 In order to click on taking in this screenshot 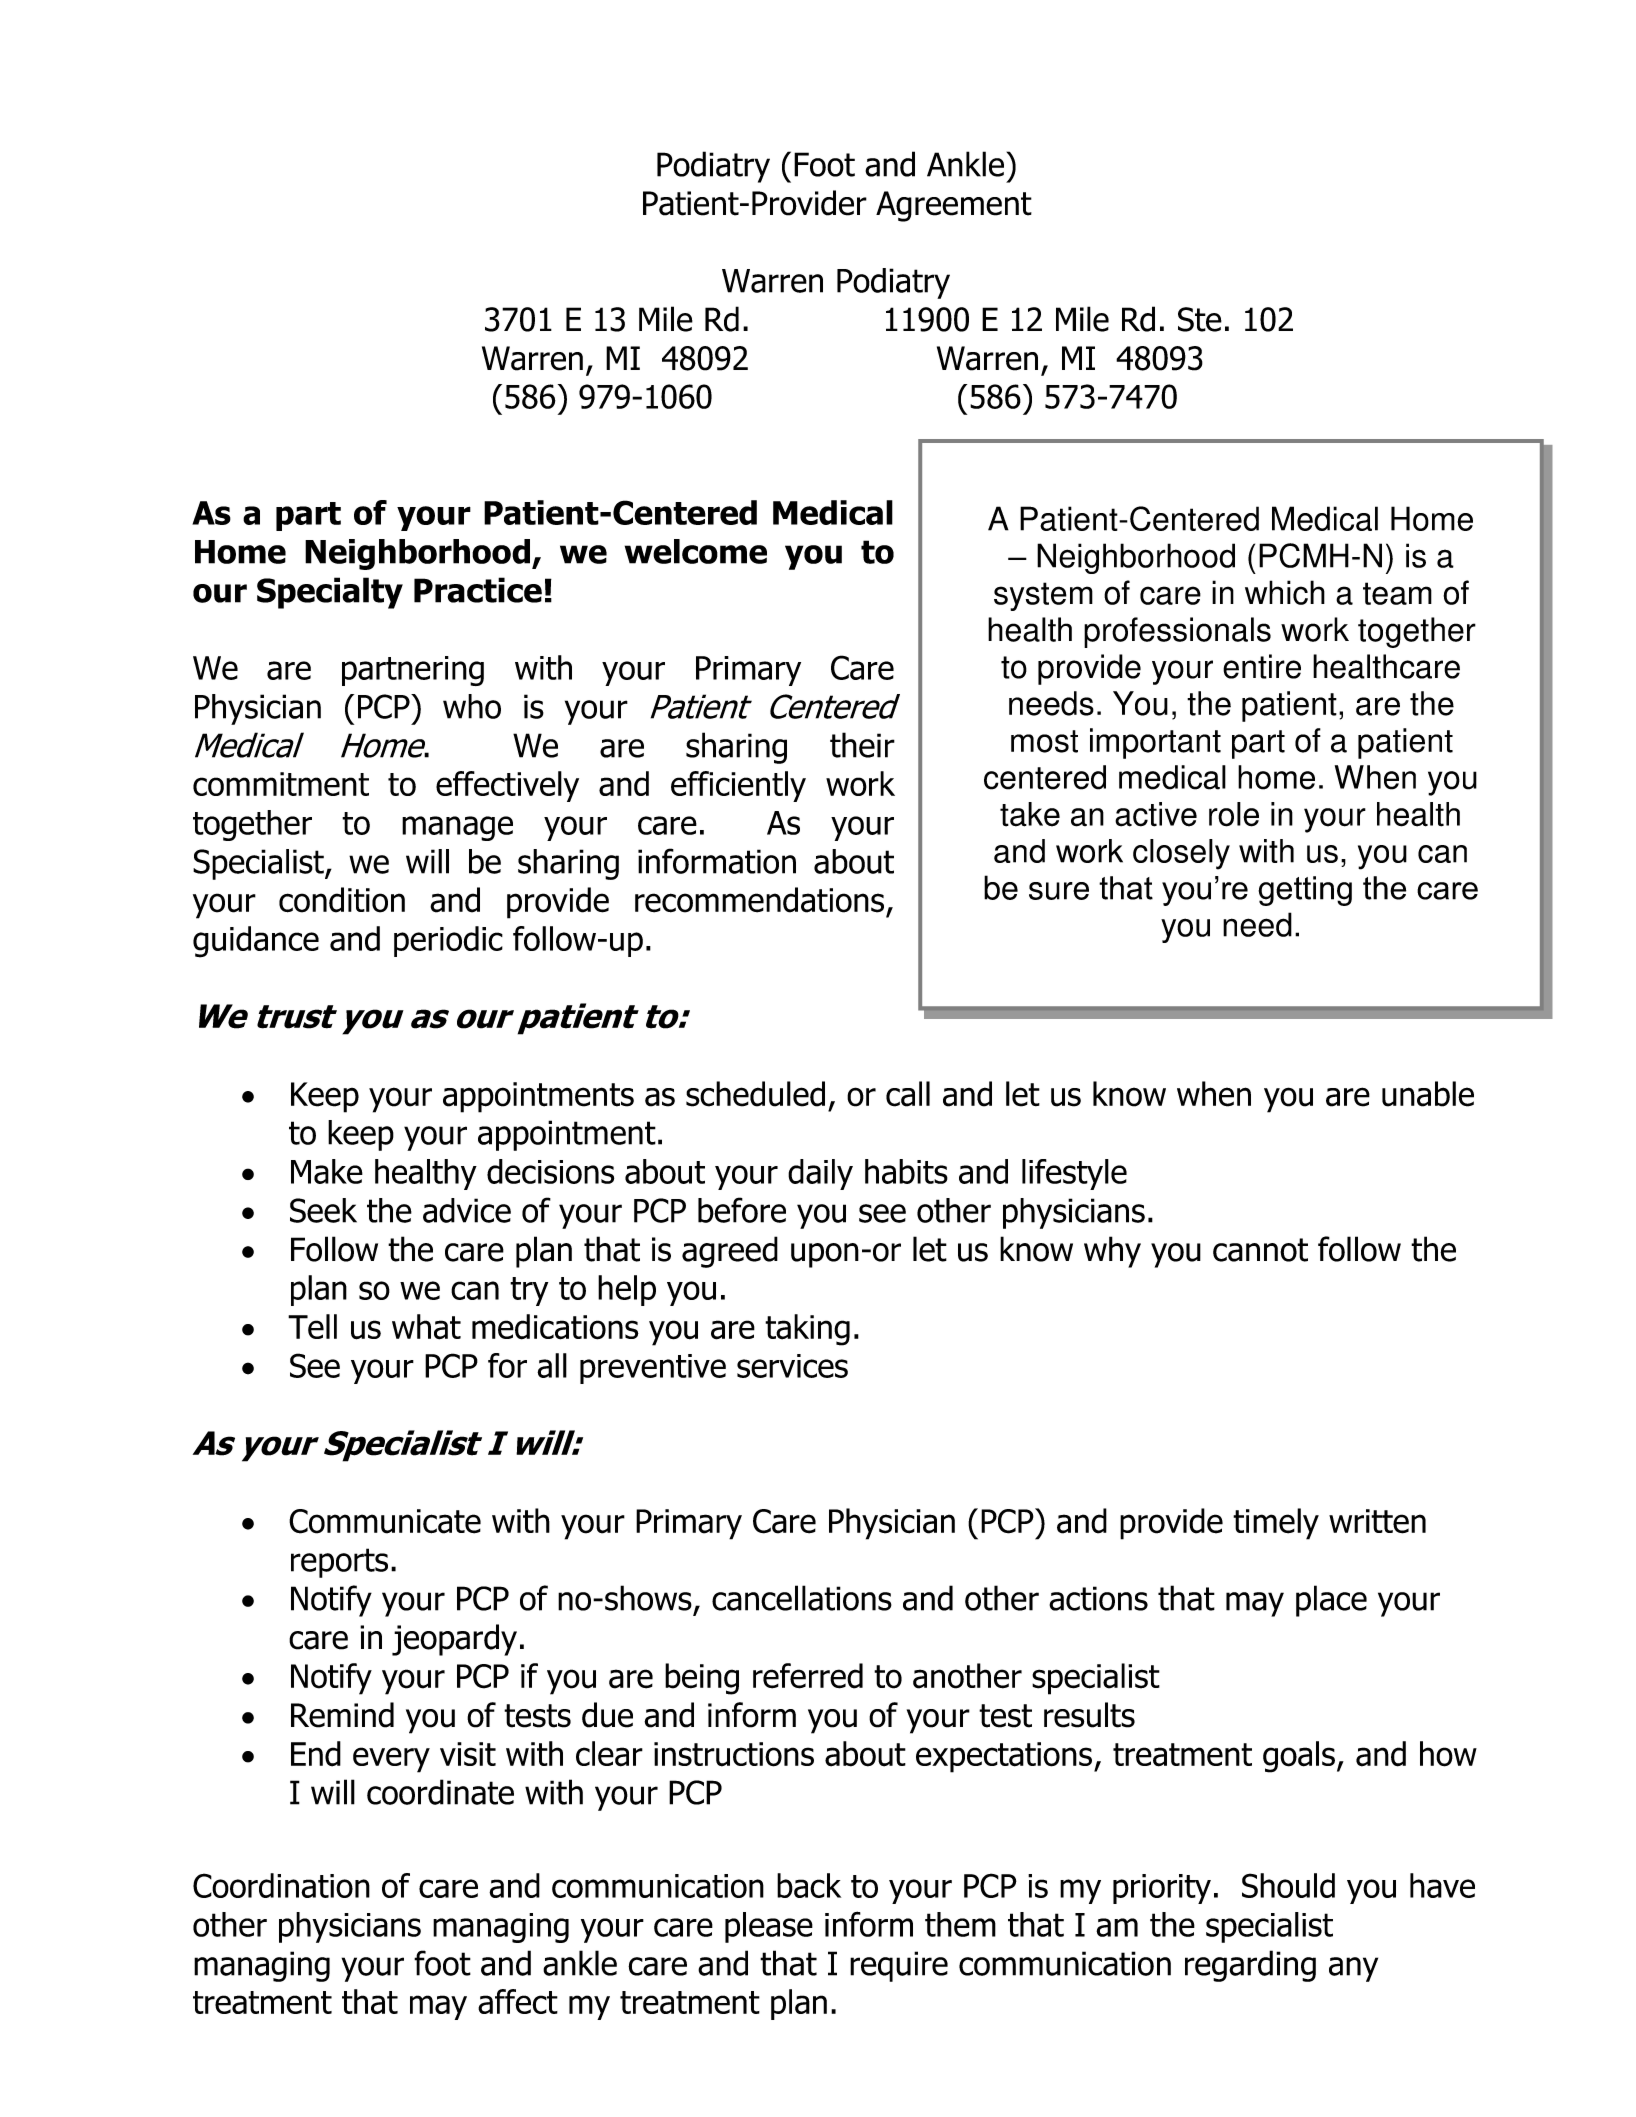, I will do `click(807, 1330)`.
